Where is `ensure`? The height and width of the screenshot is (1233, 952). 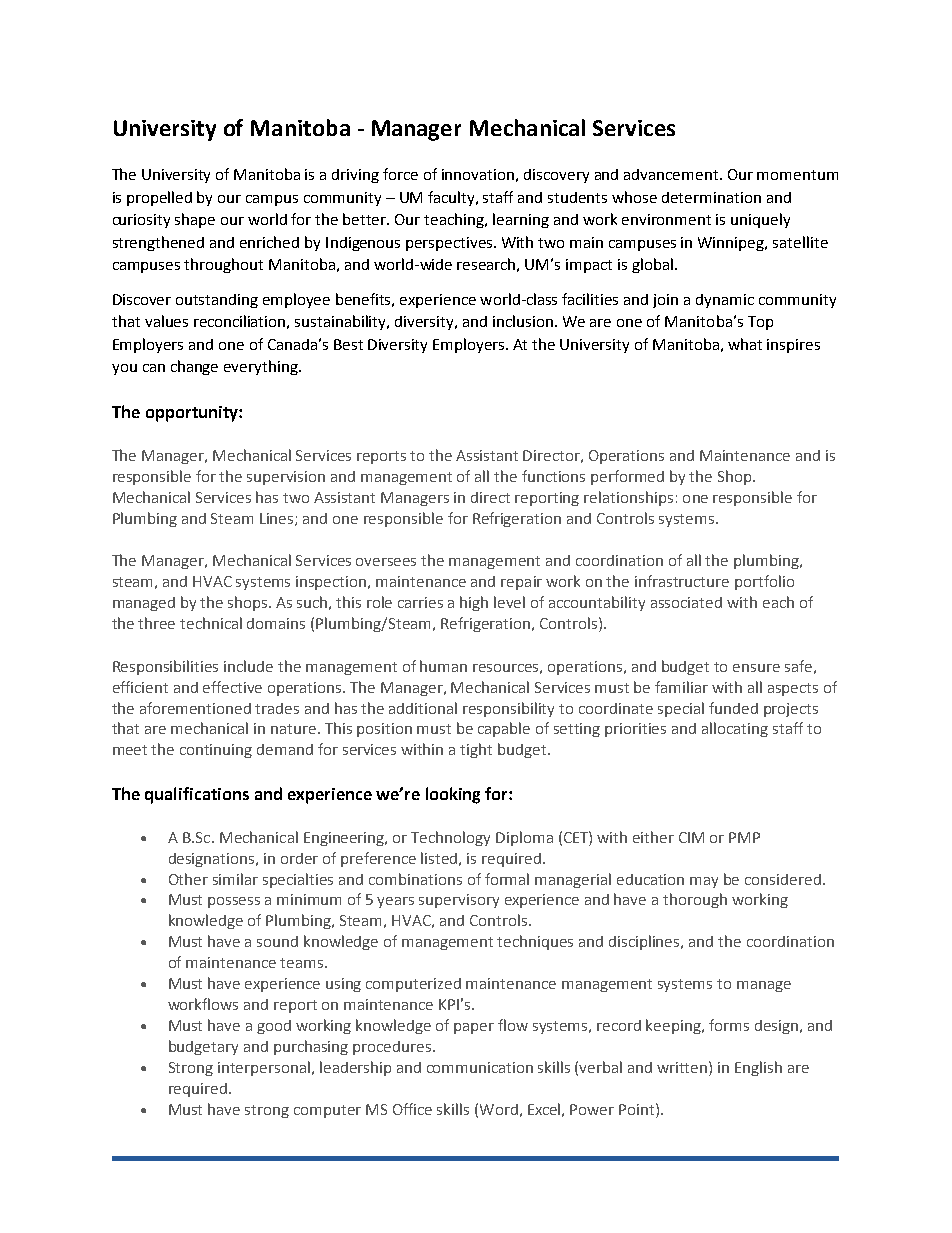
ensure is located at coordinates (756, 668).
